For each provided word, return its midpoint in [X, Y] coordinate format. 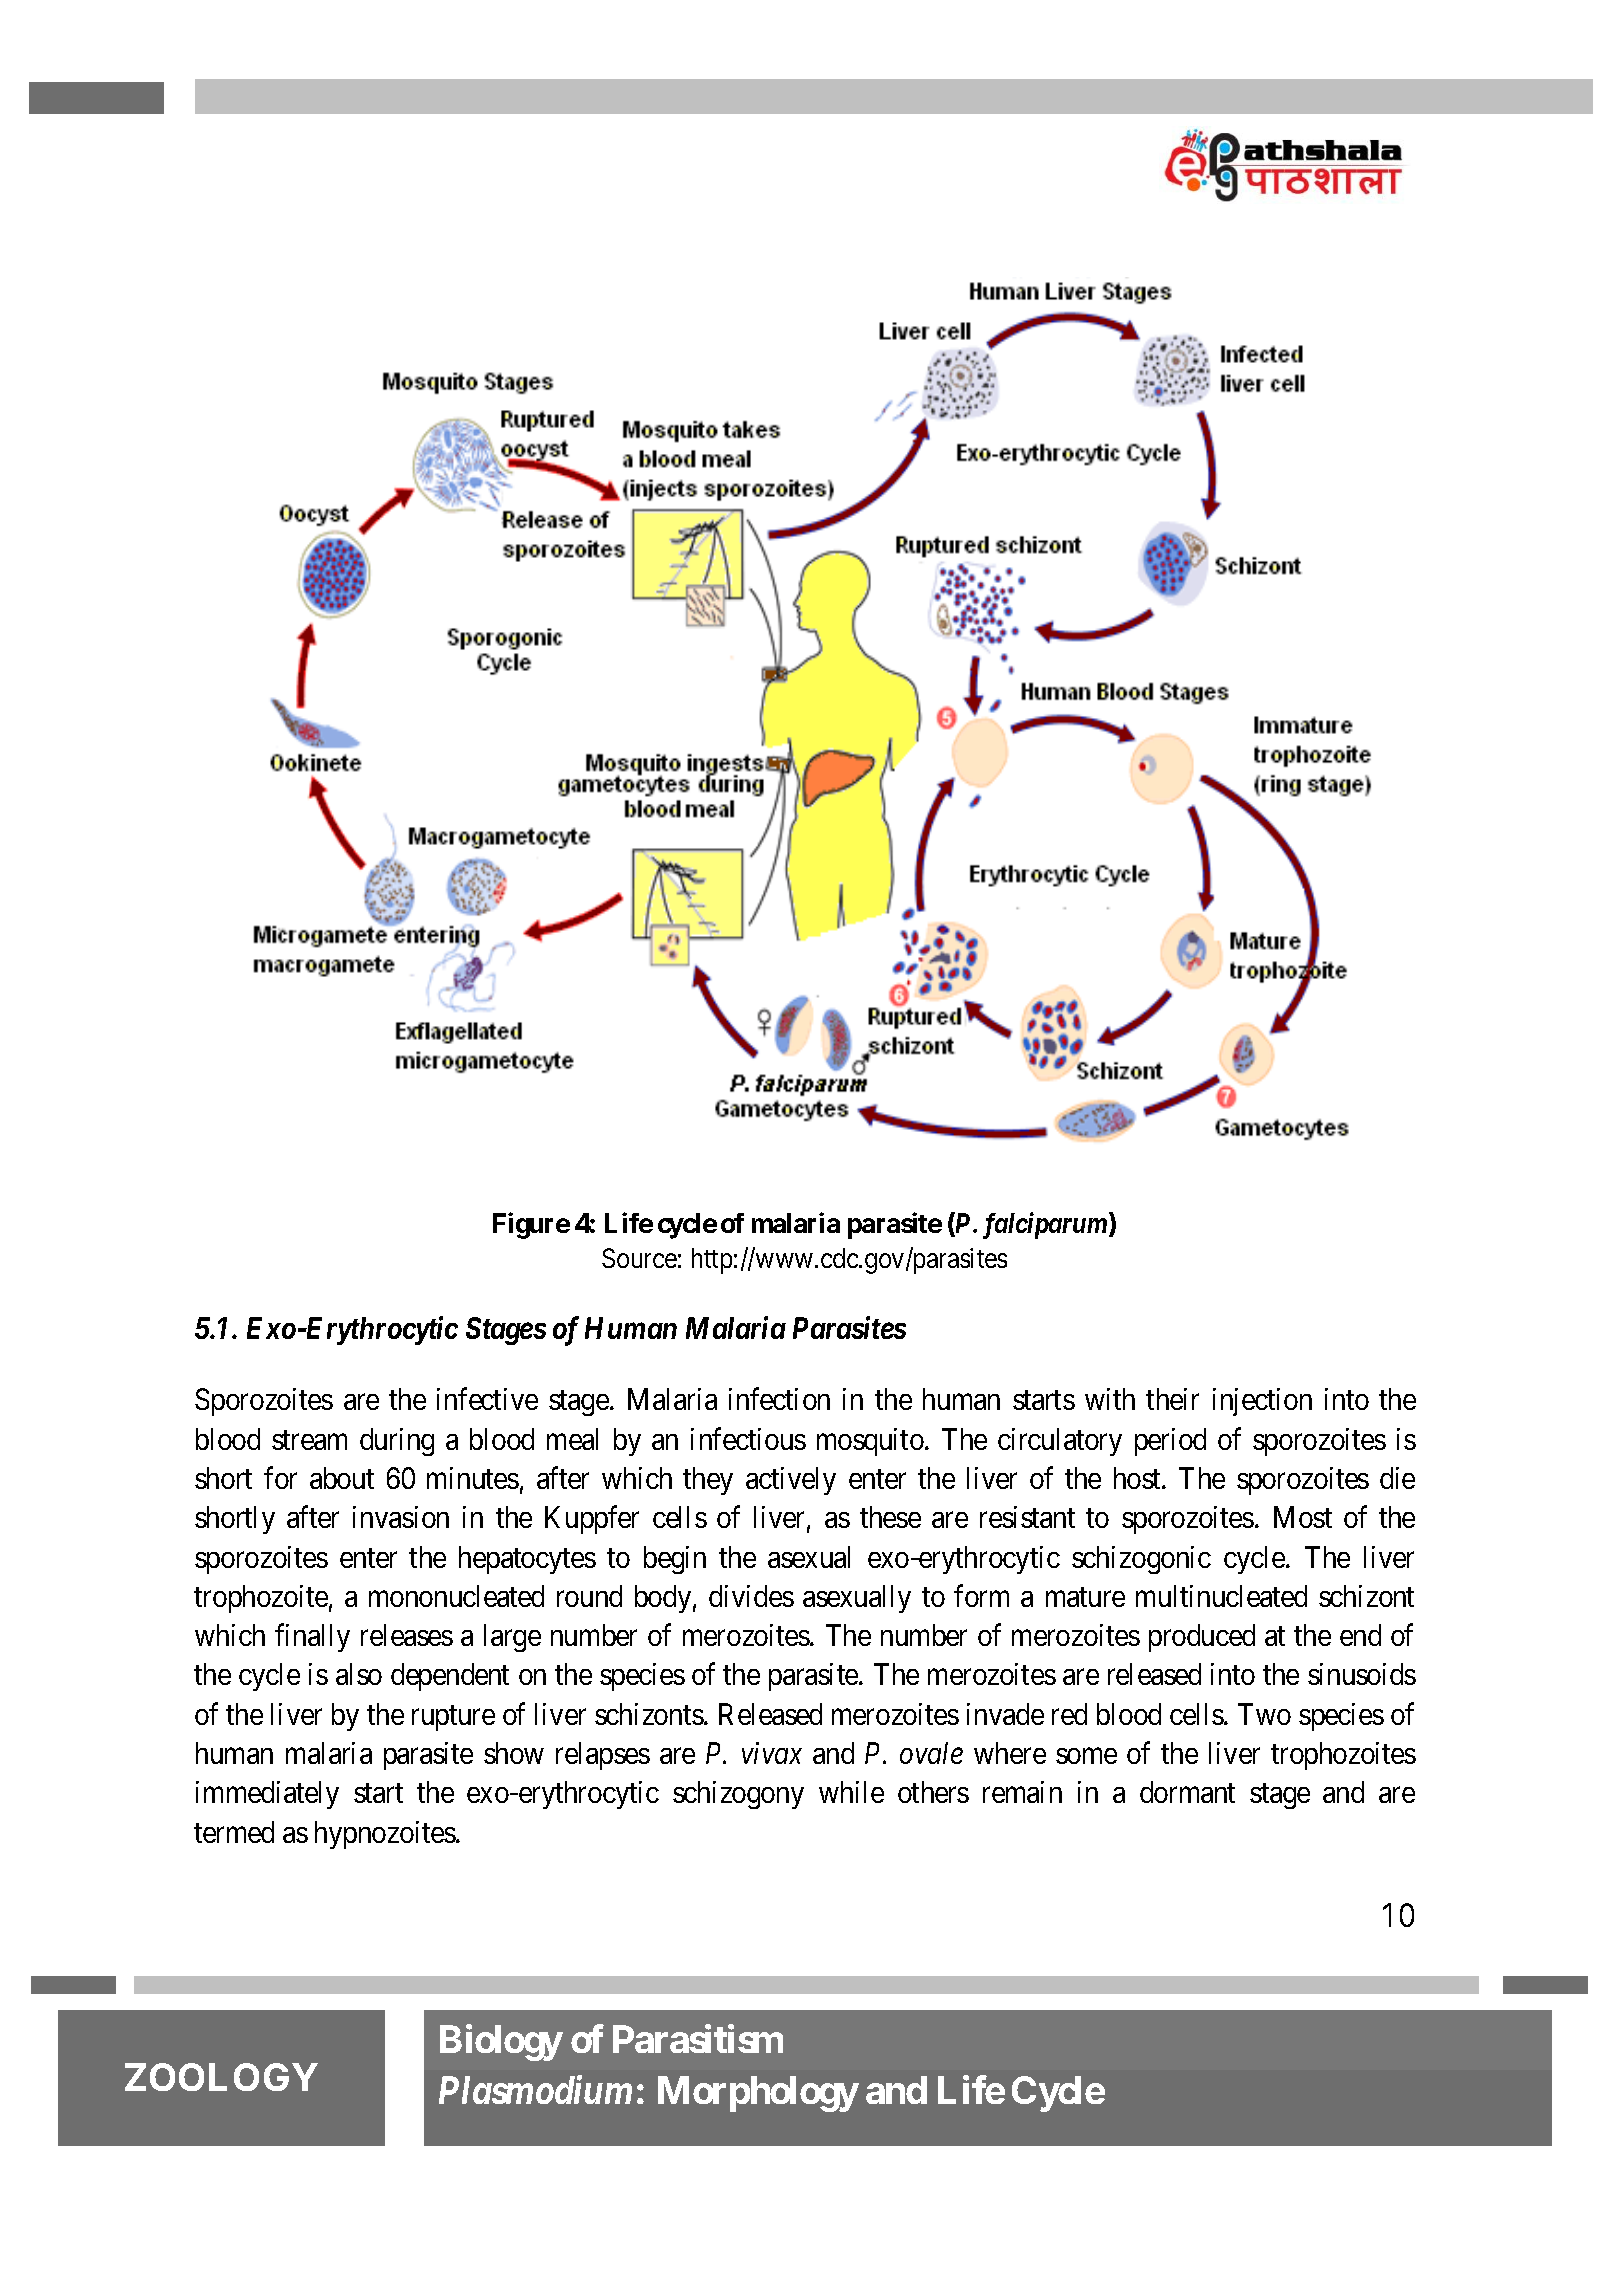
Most [1303, 1517]
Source [639, 1258]
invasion [401, 1517]
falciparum [1046, 1225]
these [890, 1517]
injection [1262, 1402]
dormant [1187, 1792]
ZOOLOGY [221, 2077]
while [851, 1792]
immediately [267, 1795]
